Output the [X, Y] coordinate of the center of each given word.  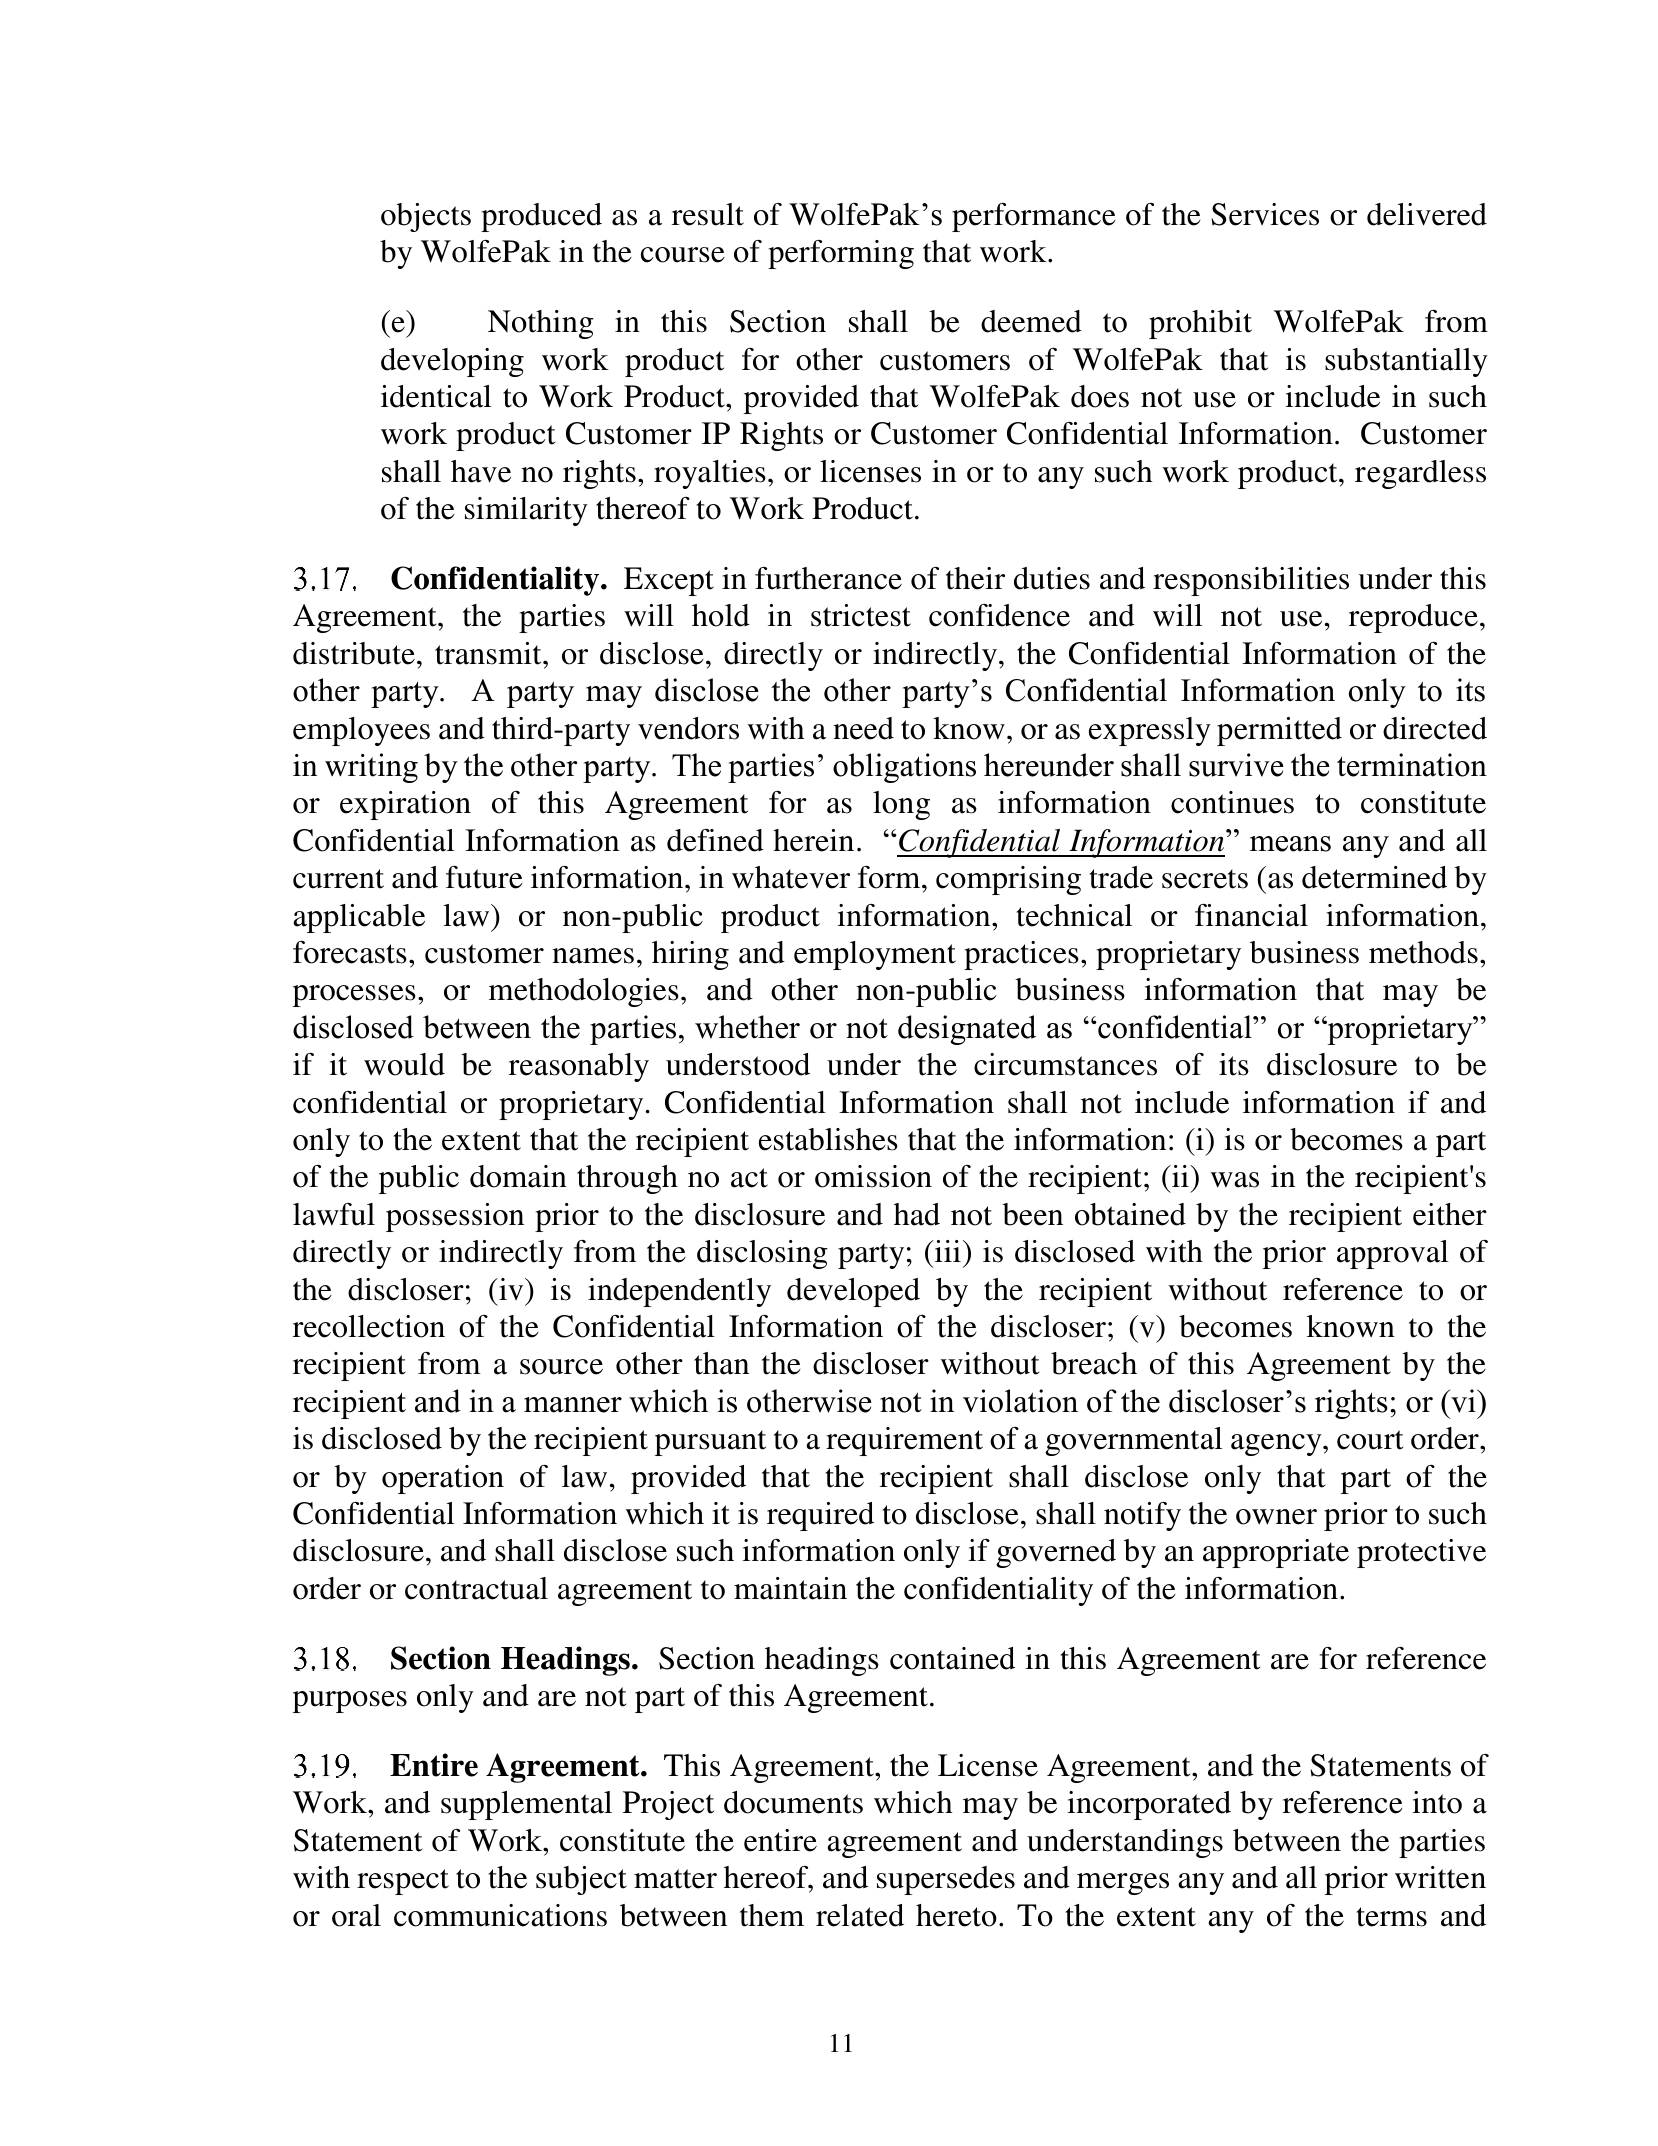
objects [426, 217]
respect [403, 1882]
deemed [1031, 321]
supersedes [946, 1880]
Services [1265, 214]
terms [1391, 1917]
